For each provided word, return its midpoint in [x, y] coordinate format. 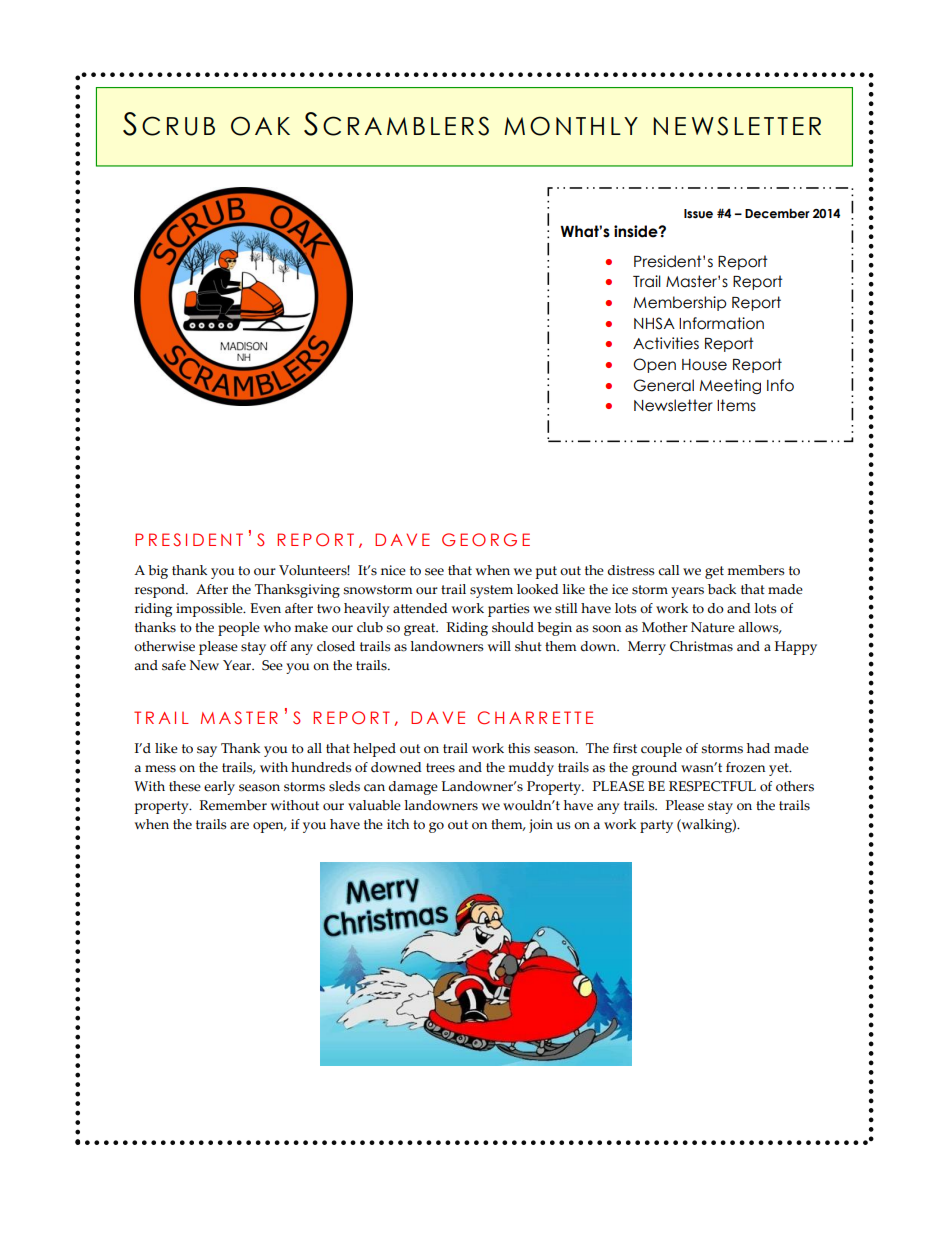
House [704, 365]
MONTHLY [571, 126]
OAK [260, 126]
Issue [698, 214]
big [158, 572]
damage [413, 788]
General [663, 385]
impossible [210, 610]
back [722, 589]
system [491, 591]
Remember [233, 805]
